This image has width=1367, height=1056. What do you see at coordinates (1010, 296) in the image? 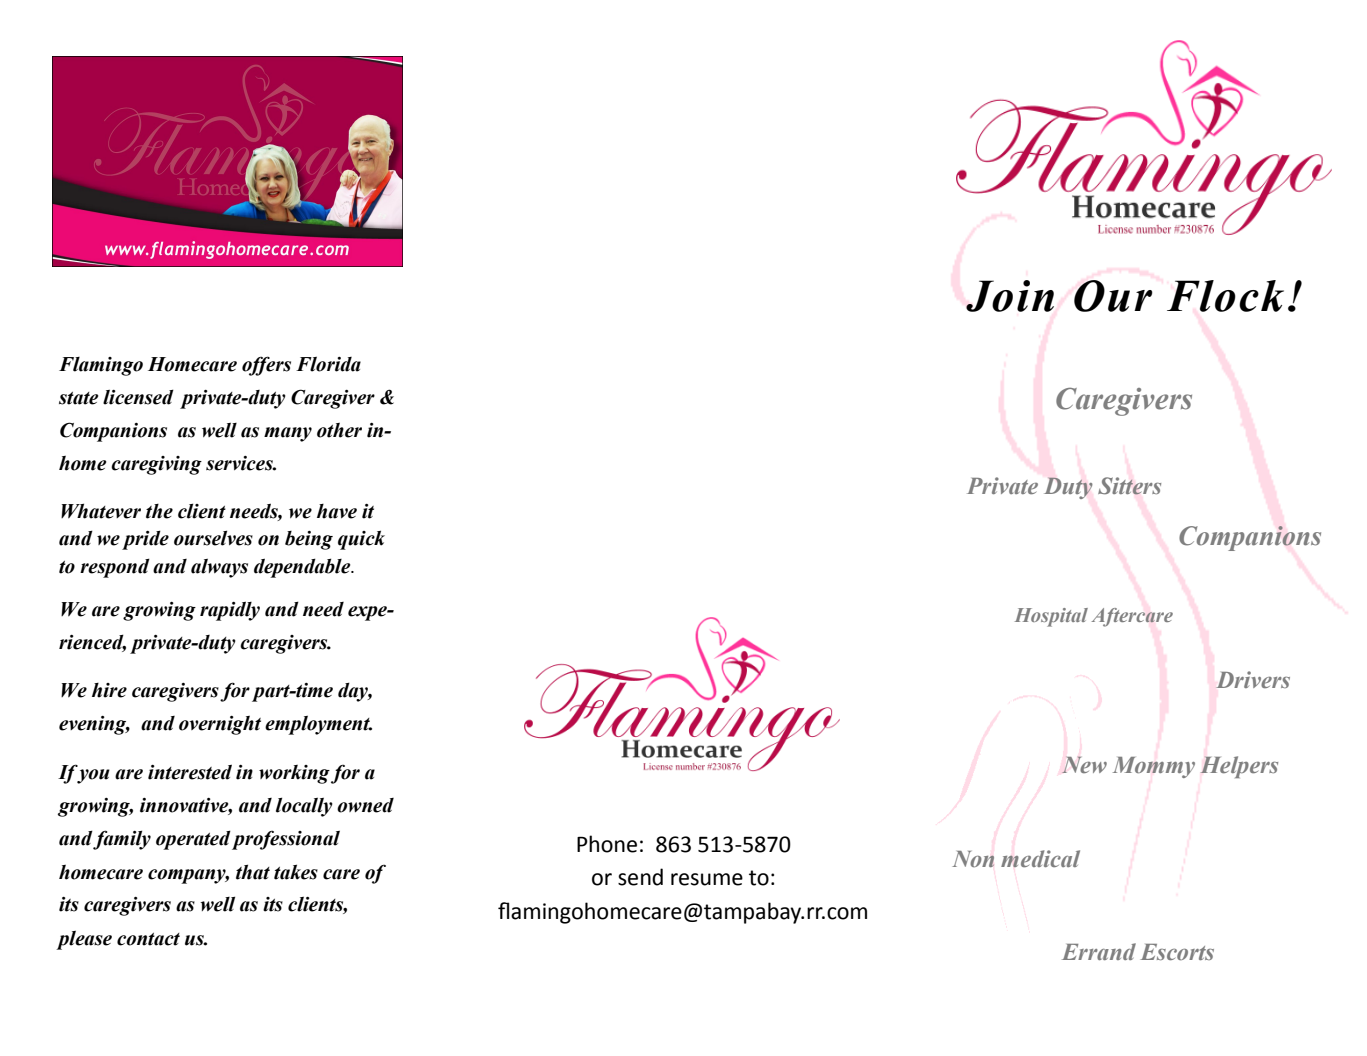
I see `Join` at bounding box center [1010, 296].
